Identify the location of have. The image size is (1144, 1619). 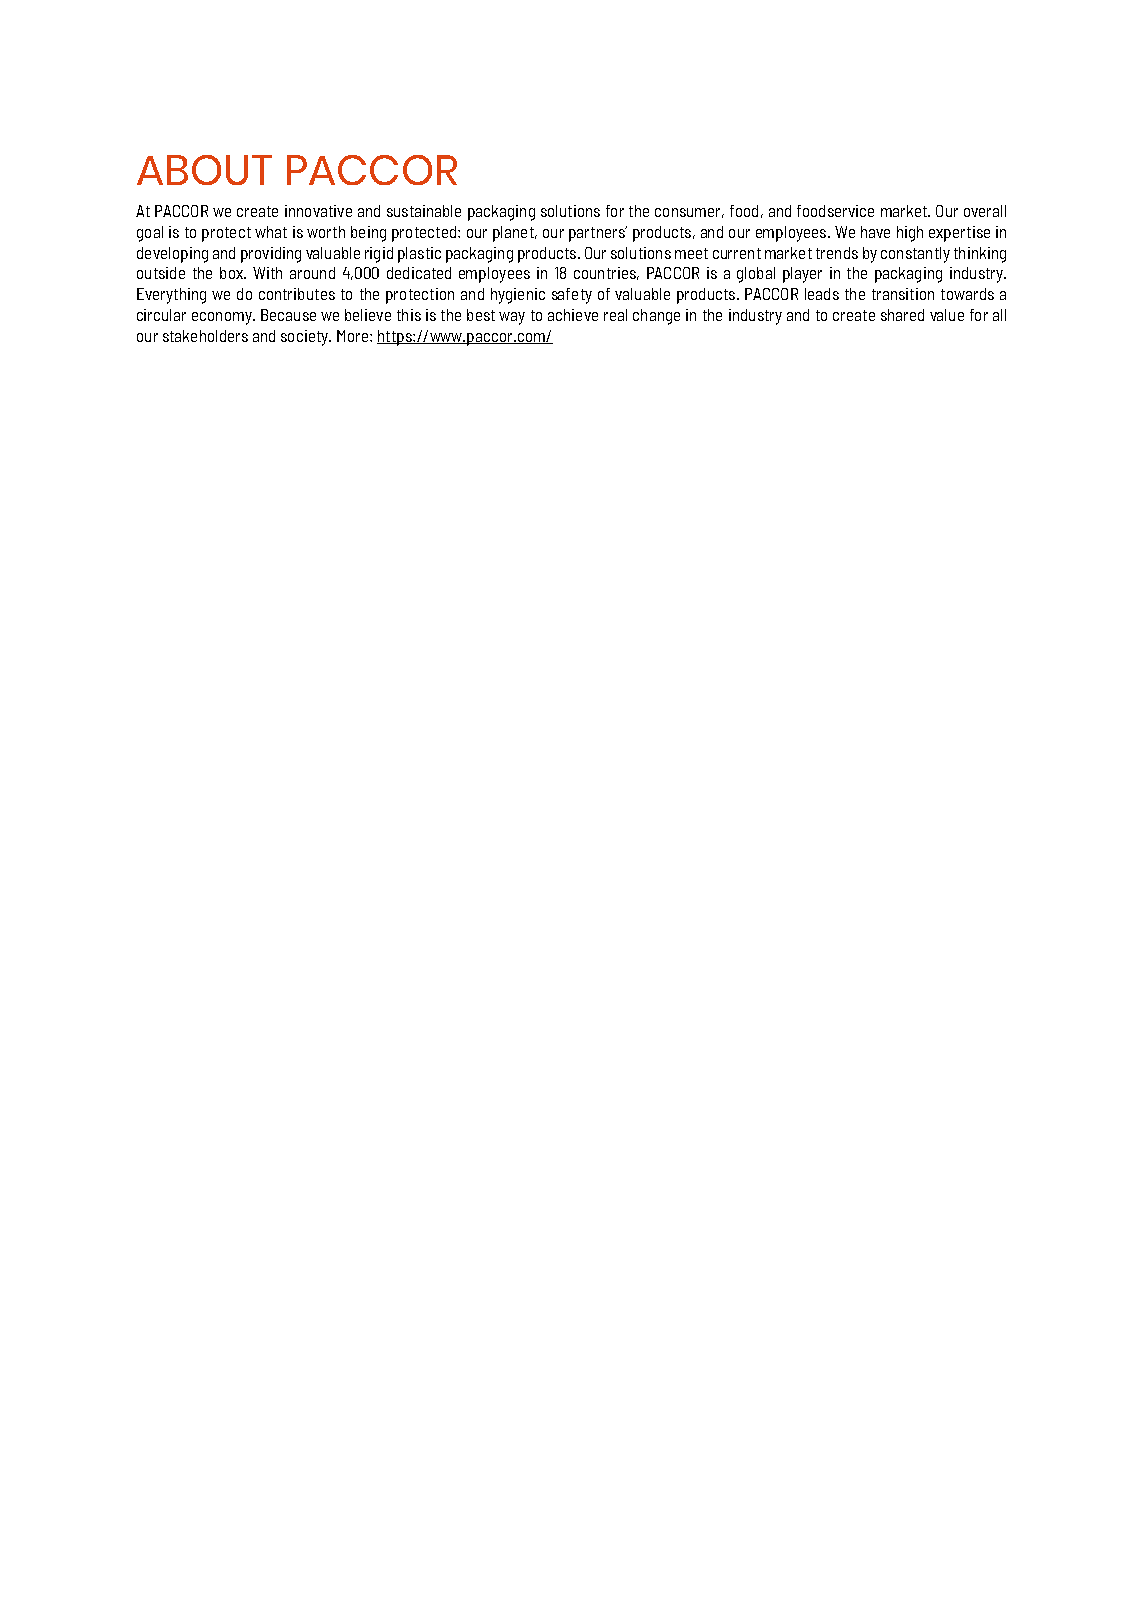
(875, 232).
